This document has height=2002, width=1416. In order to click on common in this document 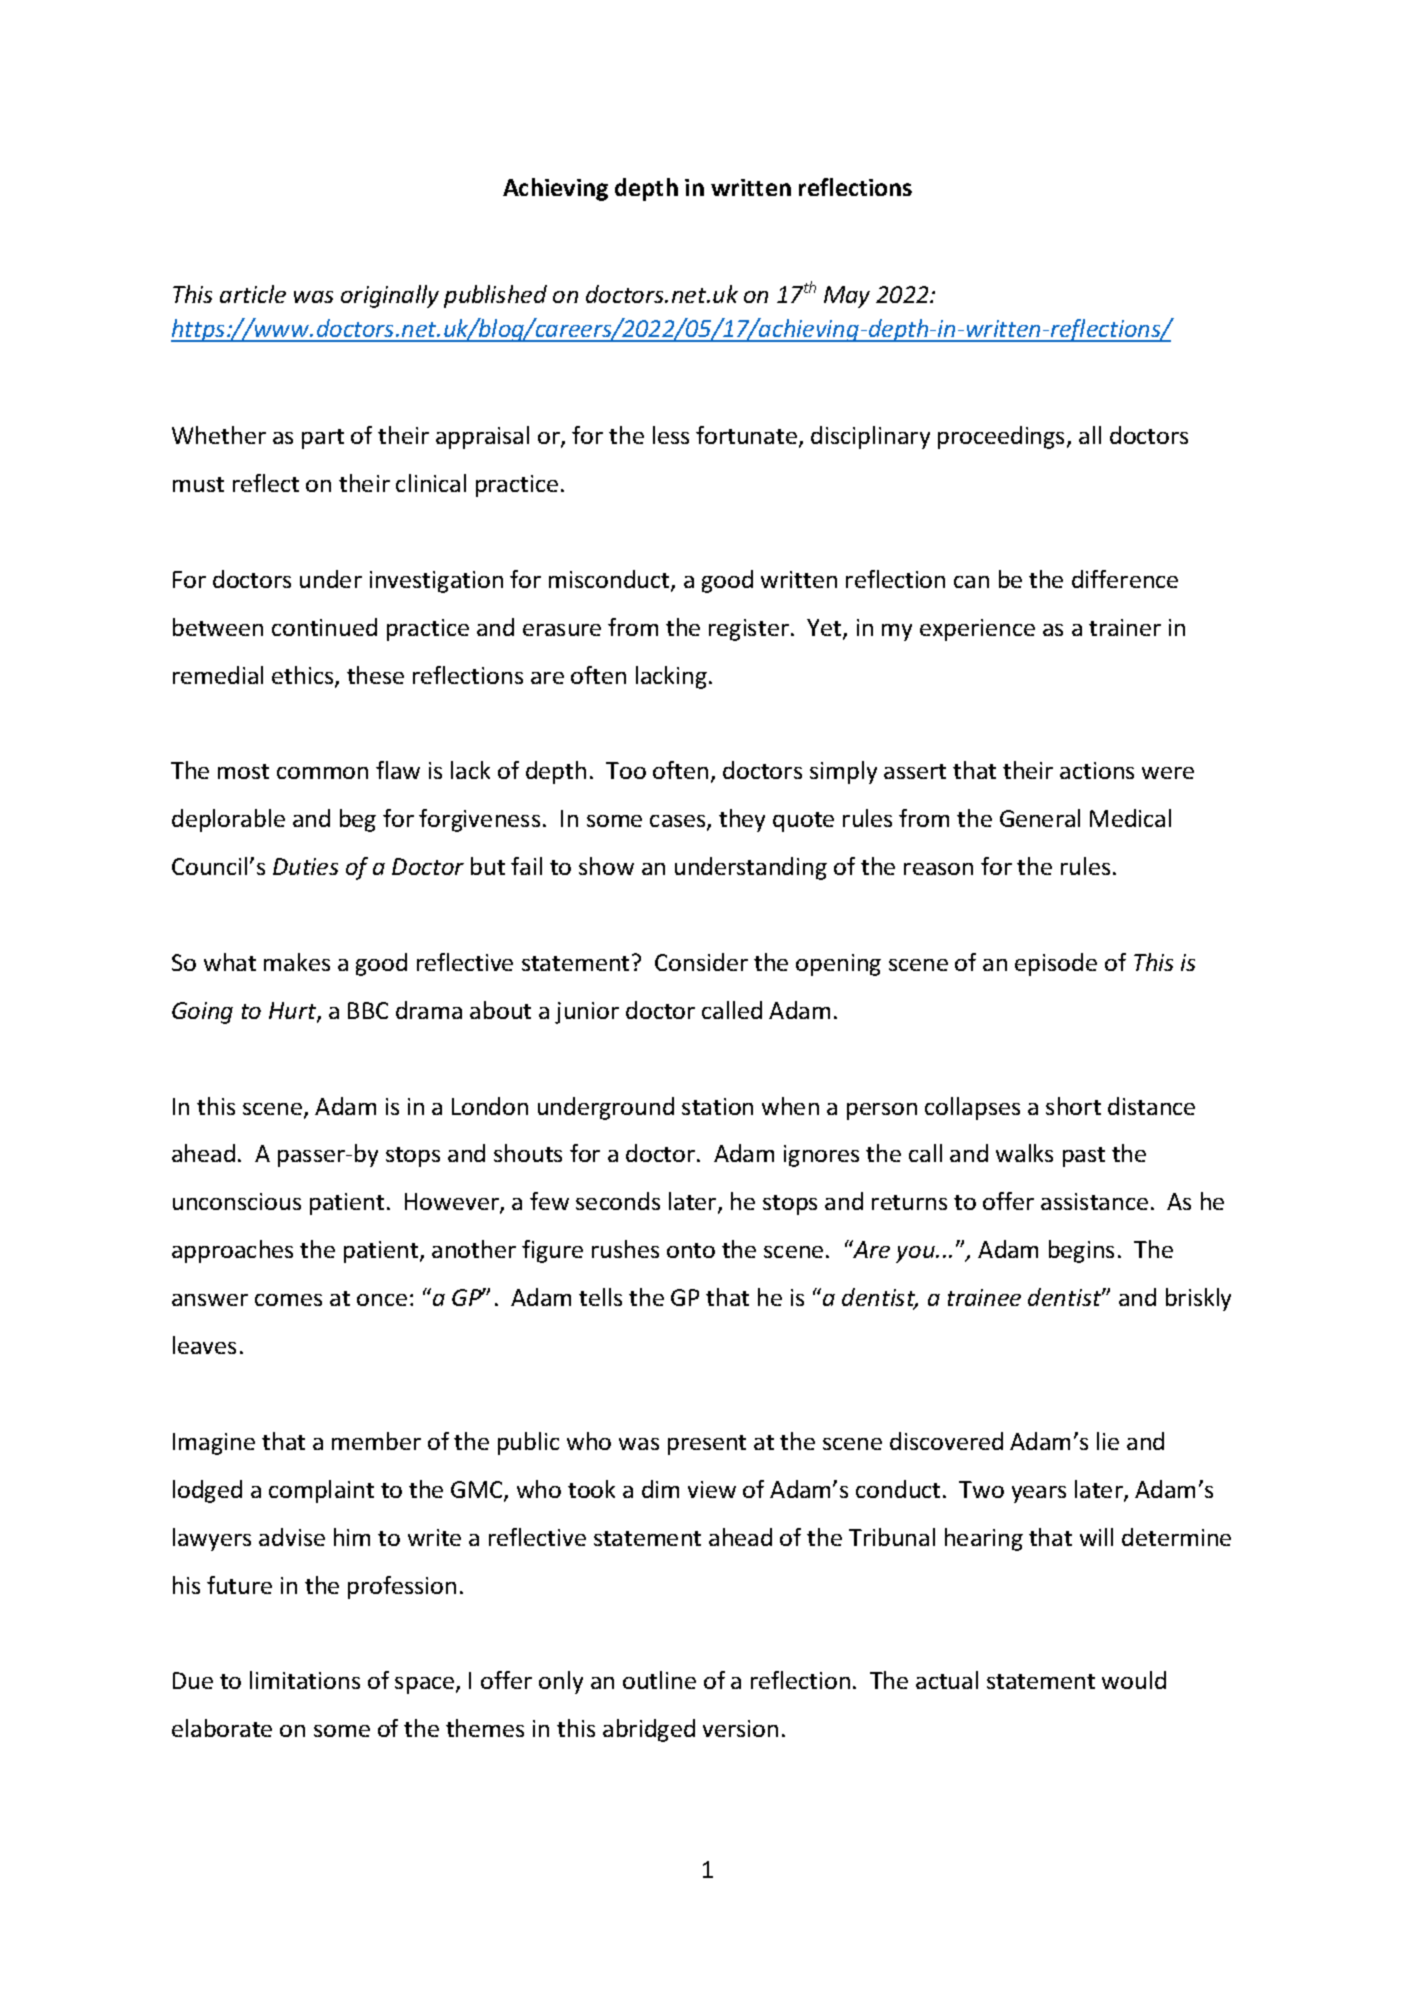, I will do `click(322, 773)`.
